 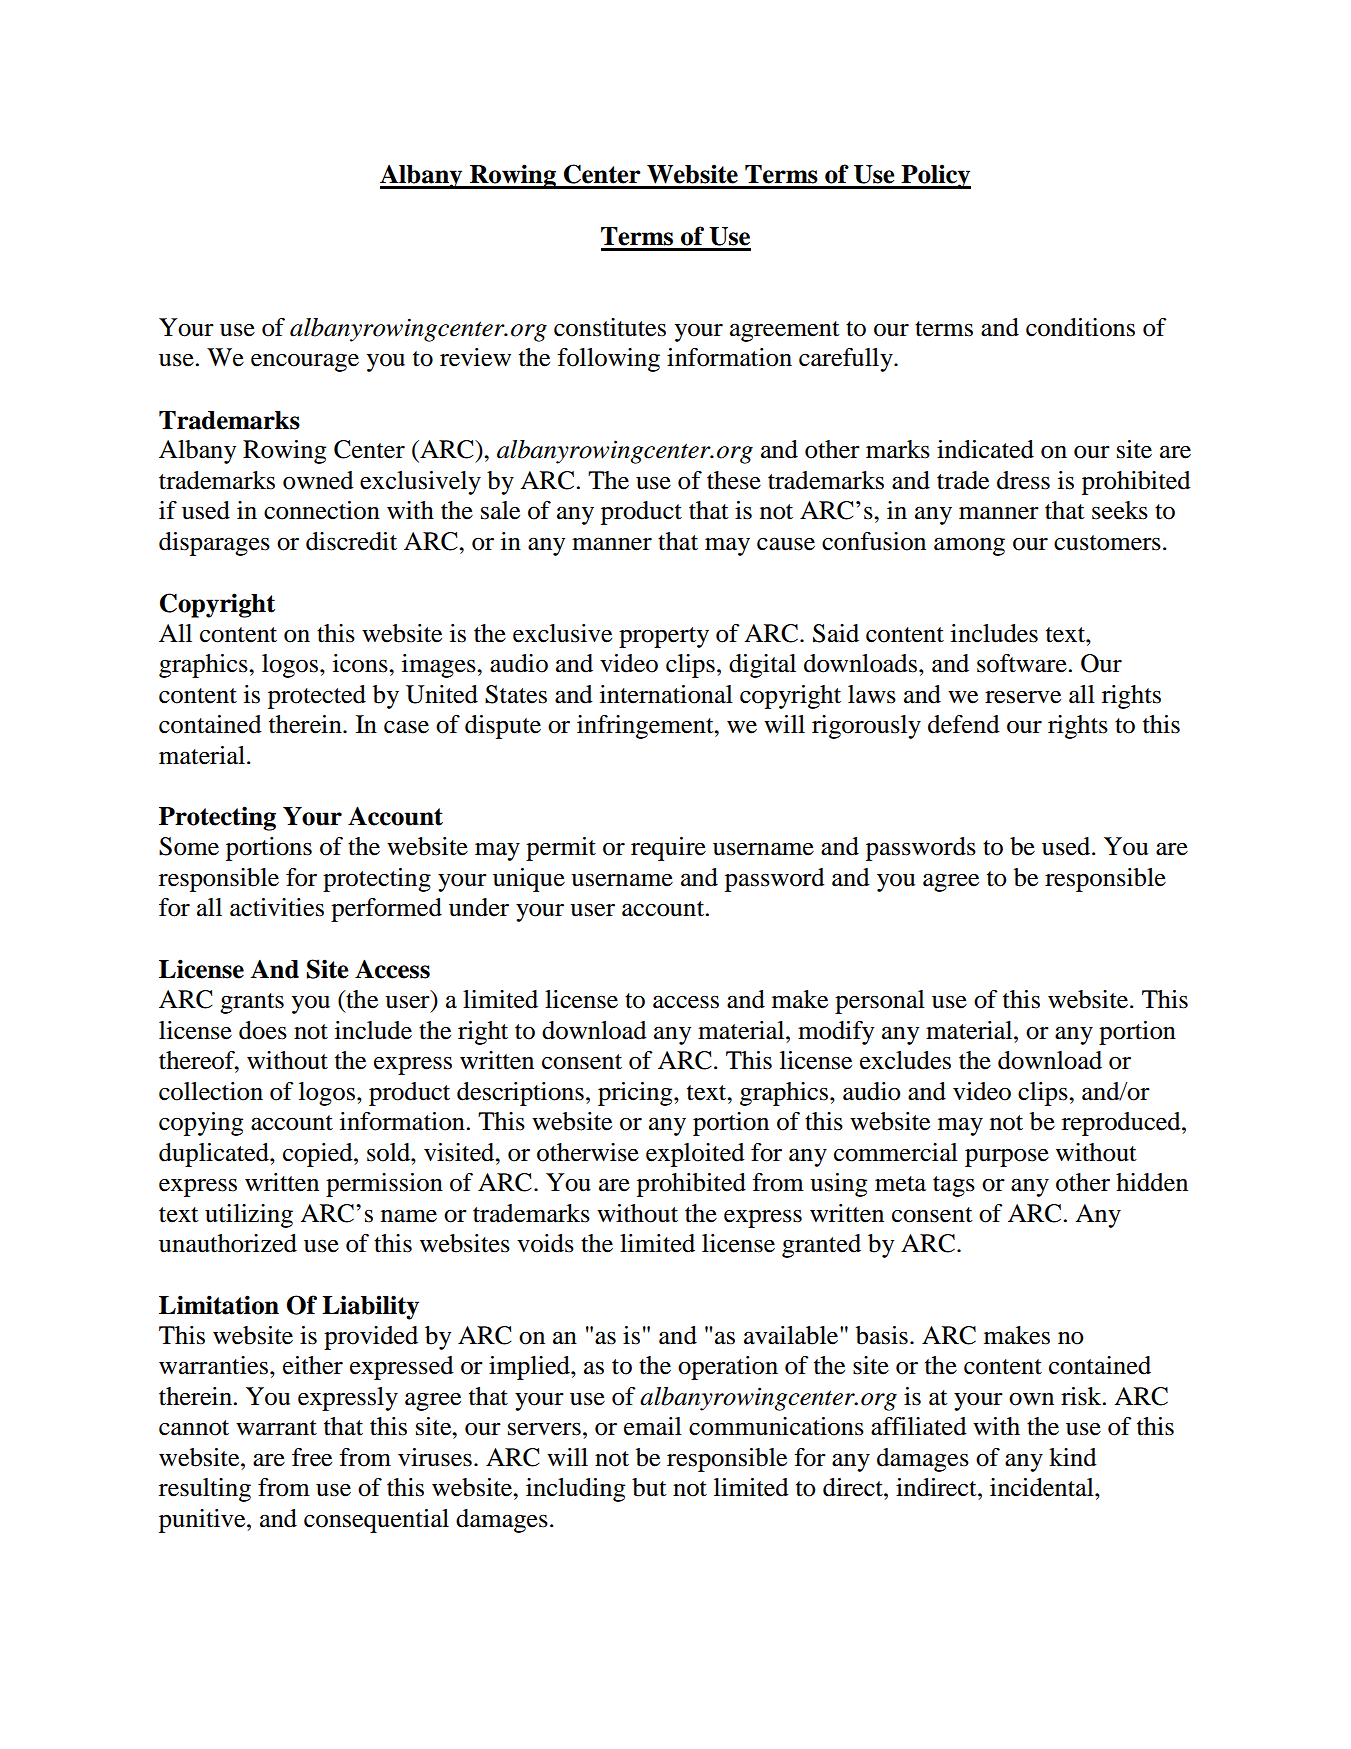 I want to click on defend, so click(x=964, y=724).
